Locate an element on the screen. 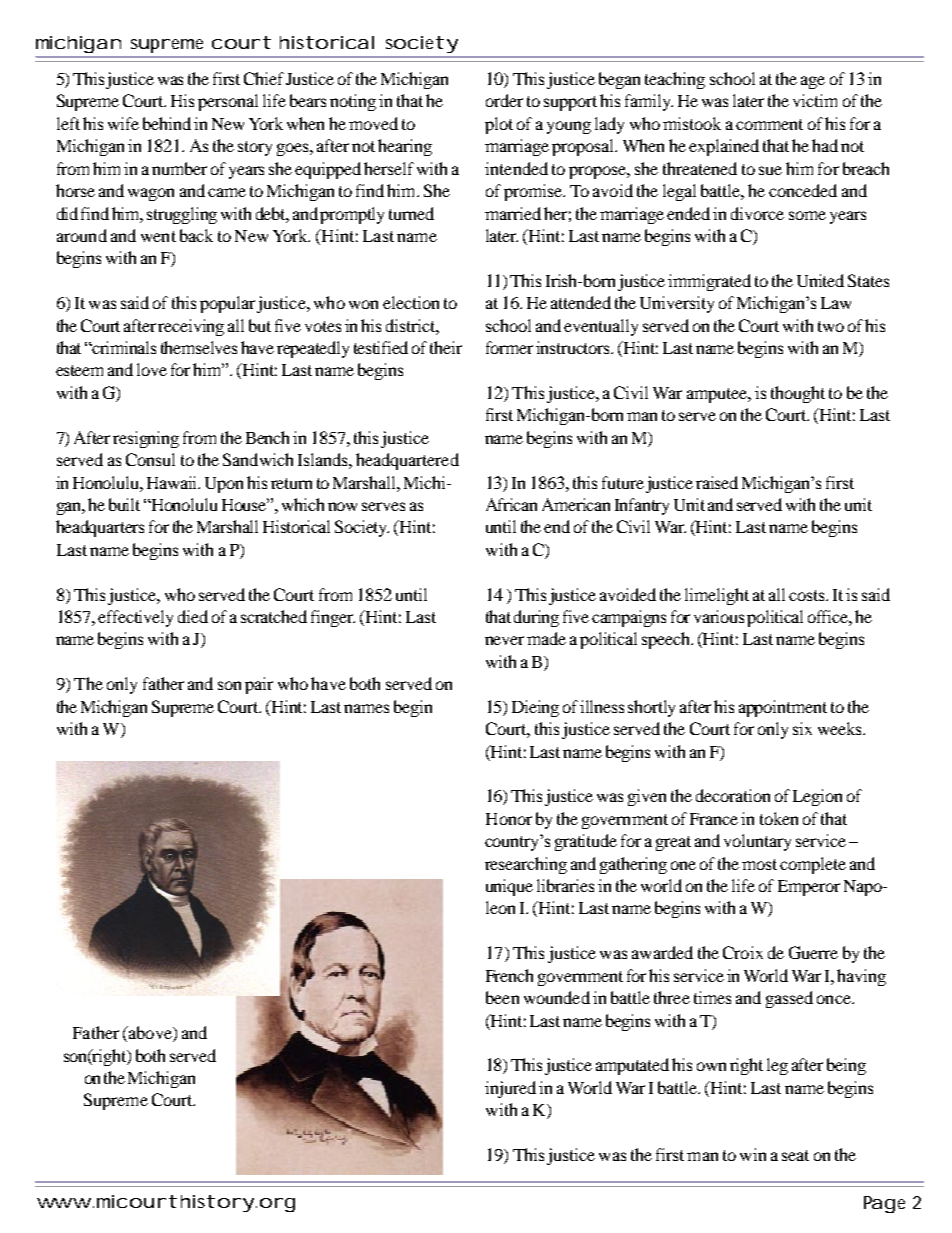 The image size is (952, 1233). never is located at coordinates (504, 640).
